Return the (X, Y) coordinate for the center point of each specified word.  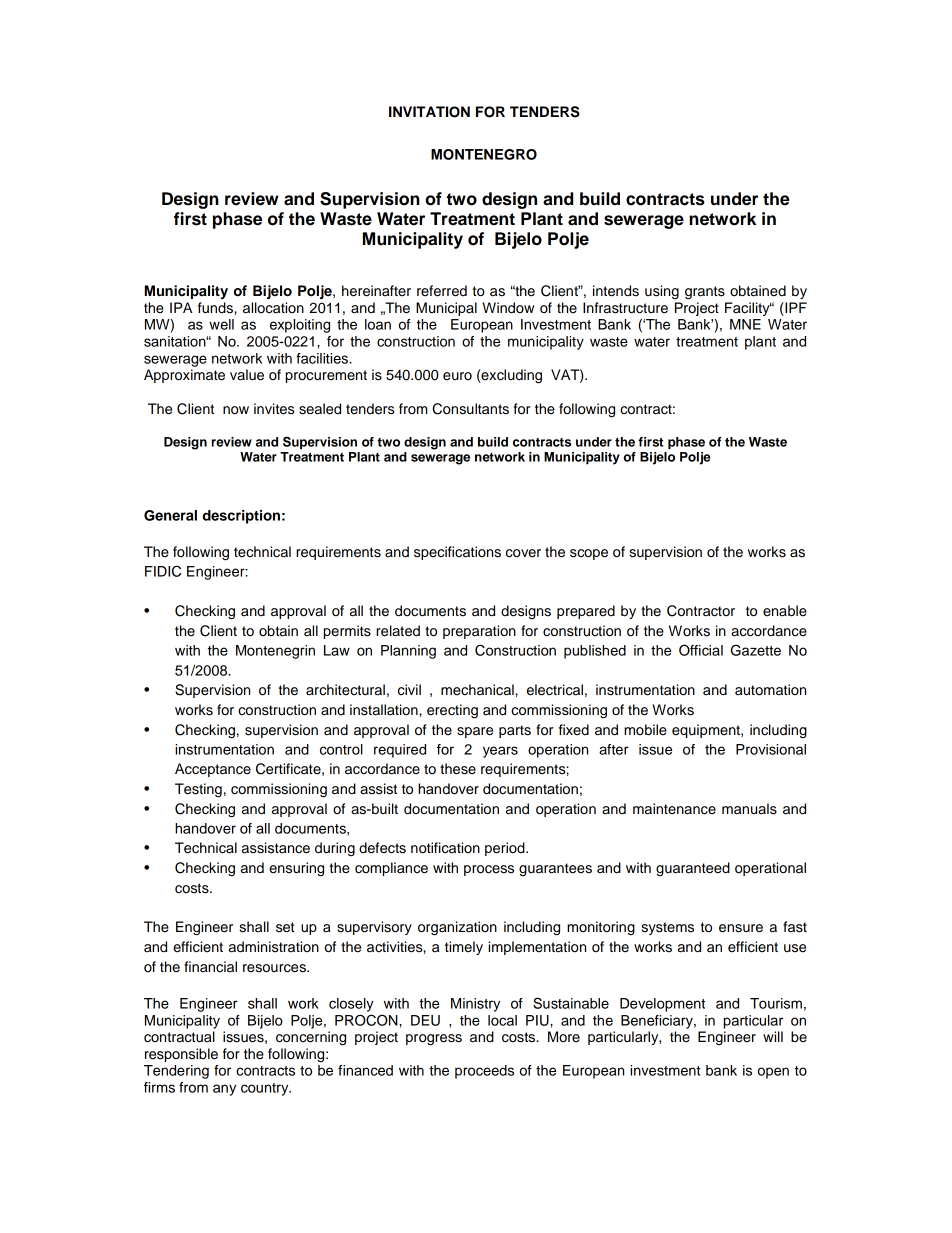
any (224, 1090)
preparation (479, 632)
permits (347, 632)
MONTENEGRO (484, 154)
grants (705, 293)
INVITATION (429, 112)
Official (701, 650)
